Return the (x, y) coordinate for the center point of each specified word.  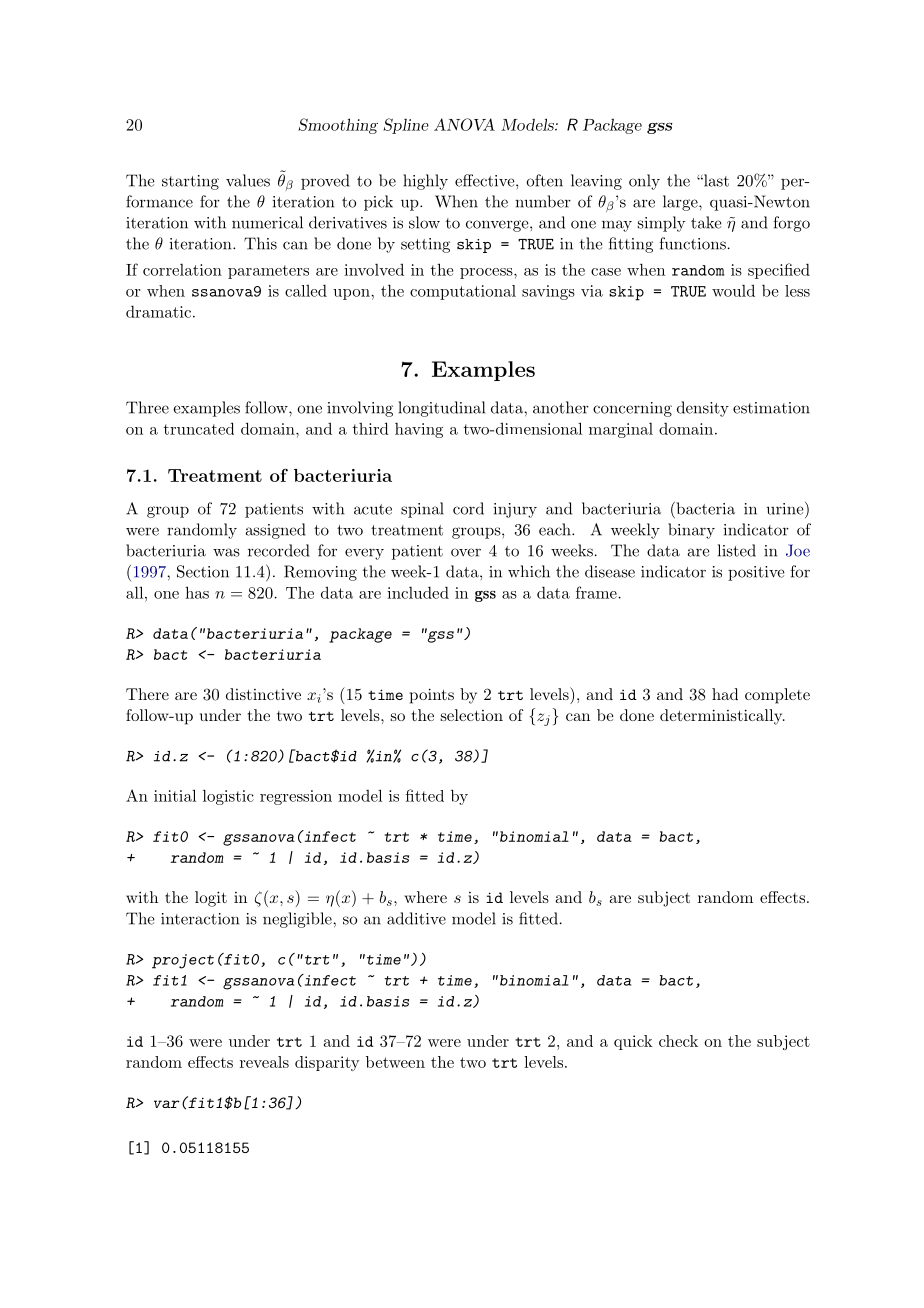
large (681, 203)
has (197, 592)
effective (485, 180)
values (248, 180)
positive (756, 573)
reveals (264, 1062)
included (418, 592)
